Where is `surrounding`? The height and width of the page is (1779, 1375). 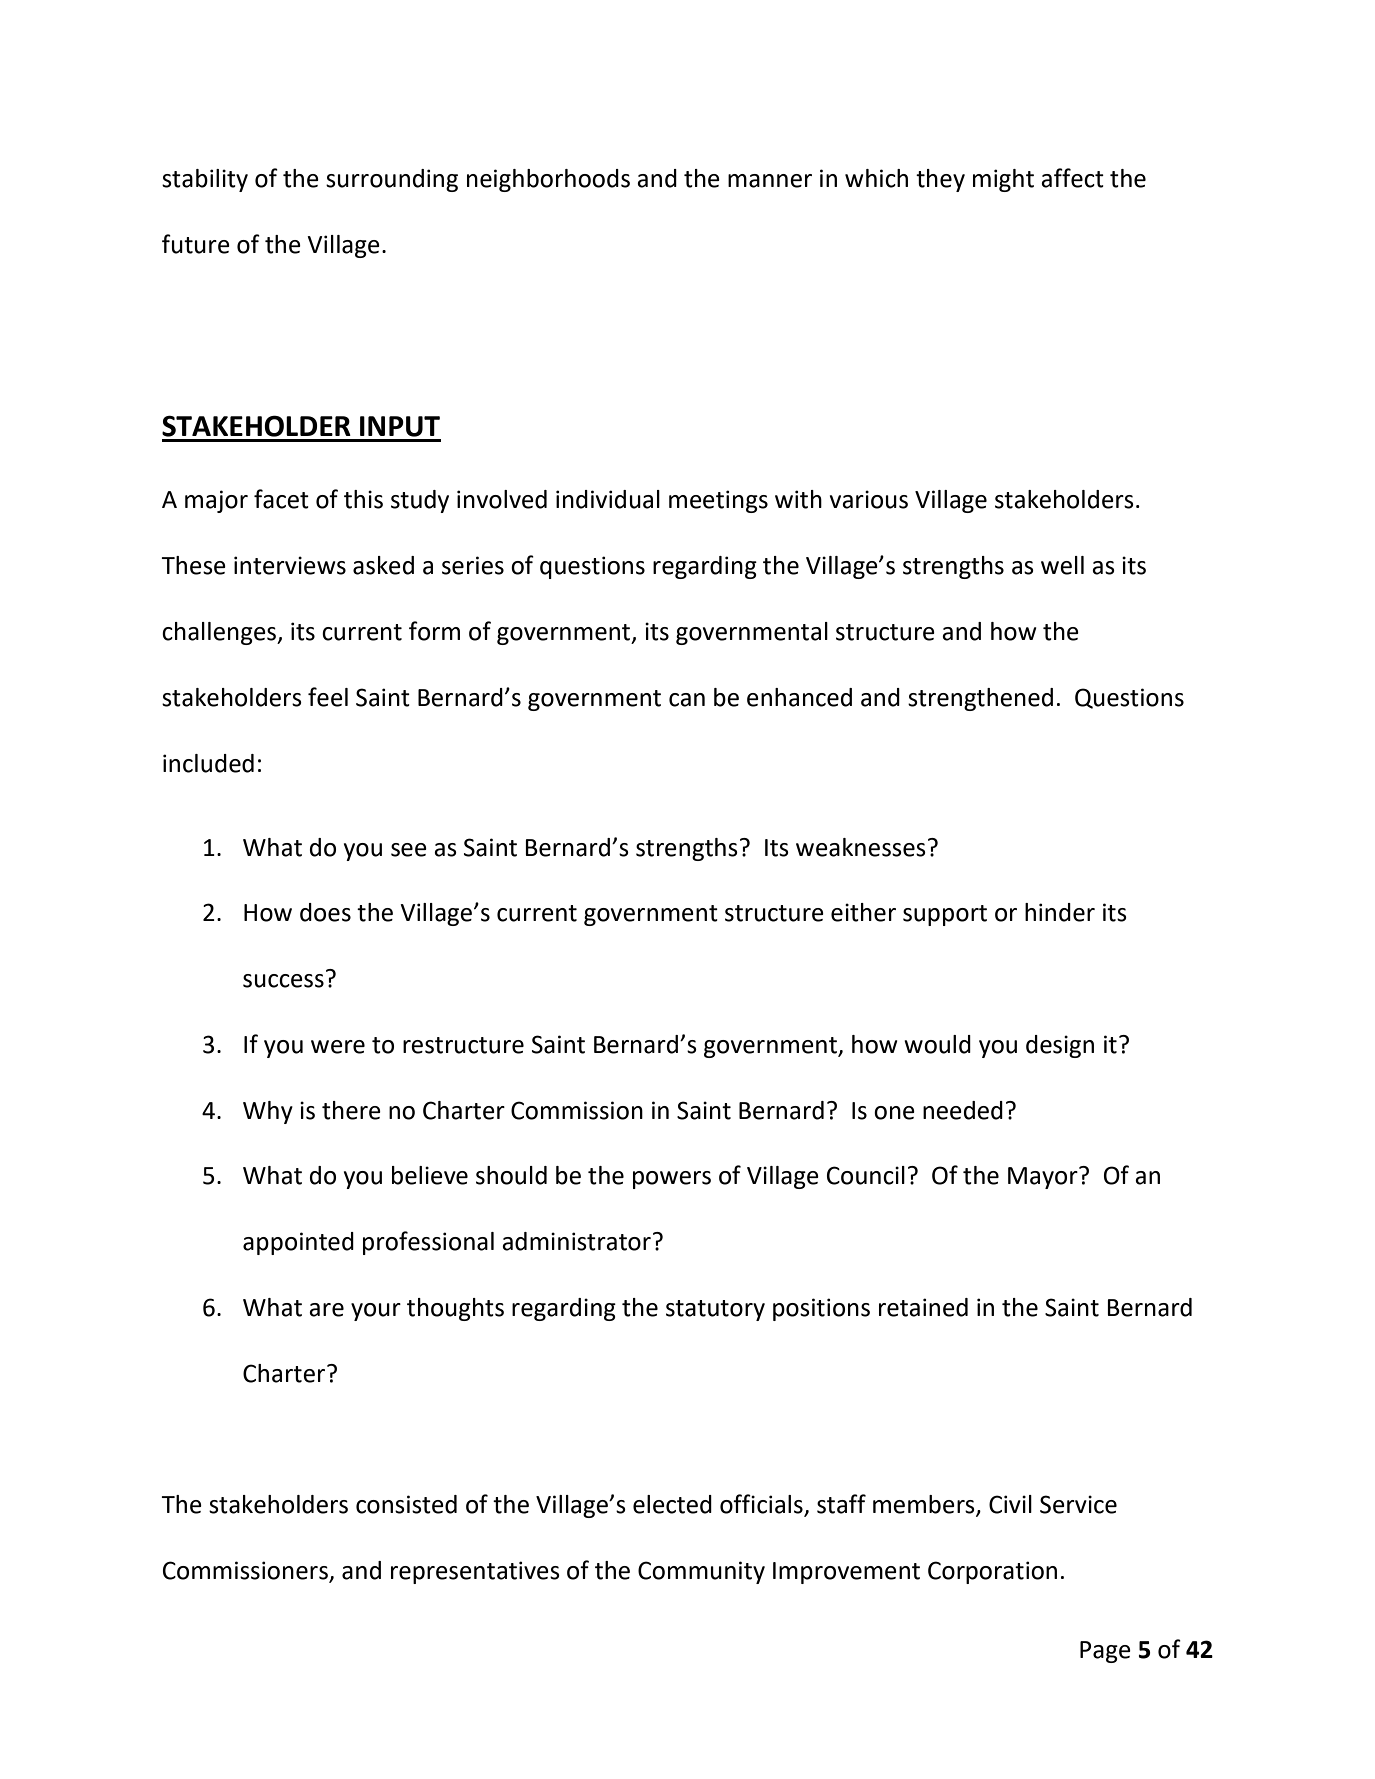 surrounding is located at coordinates (392, 180).
